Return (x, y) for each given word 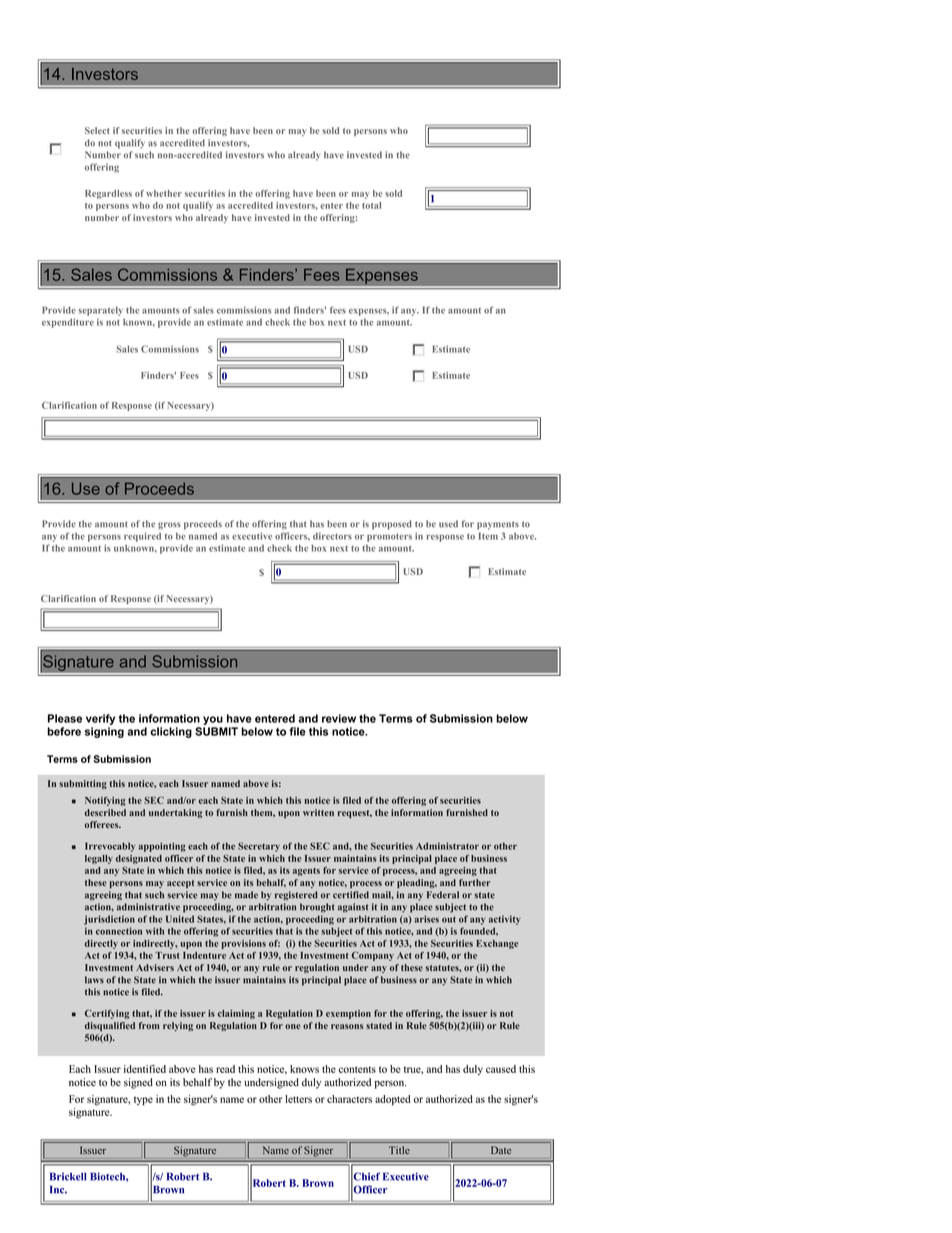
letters (298, 1099)
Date (500, 1150)
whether (164, 193)
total (371, 205)
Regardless (108, 194)
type (143, 1101)
